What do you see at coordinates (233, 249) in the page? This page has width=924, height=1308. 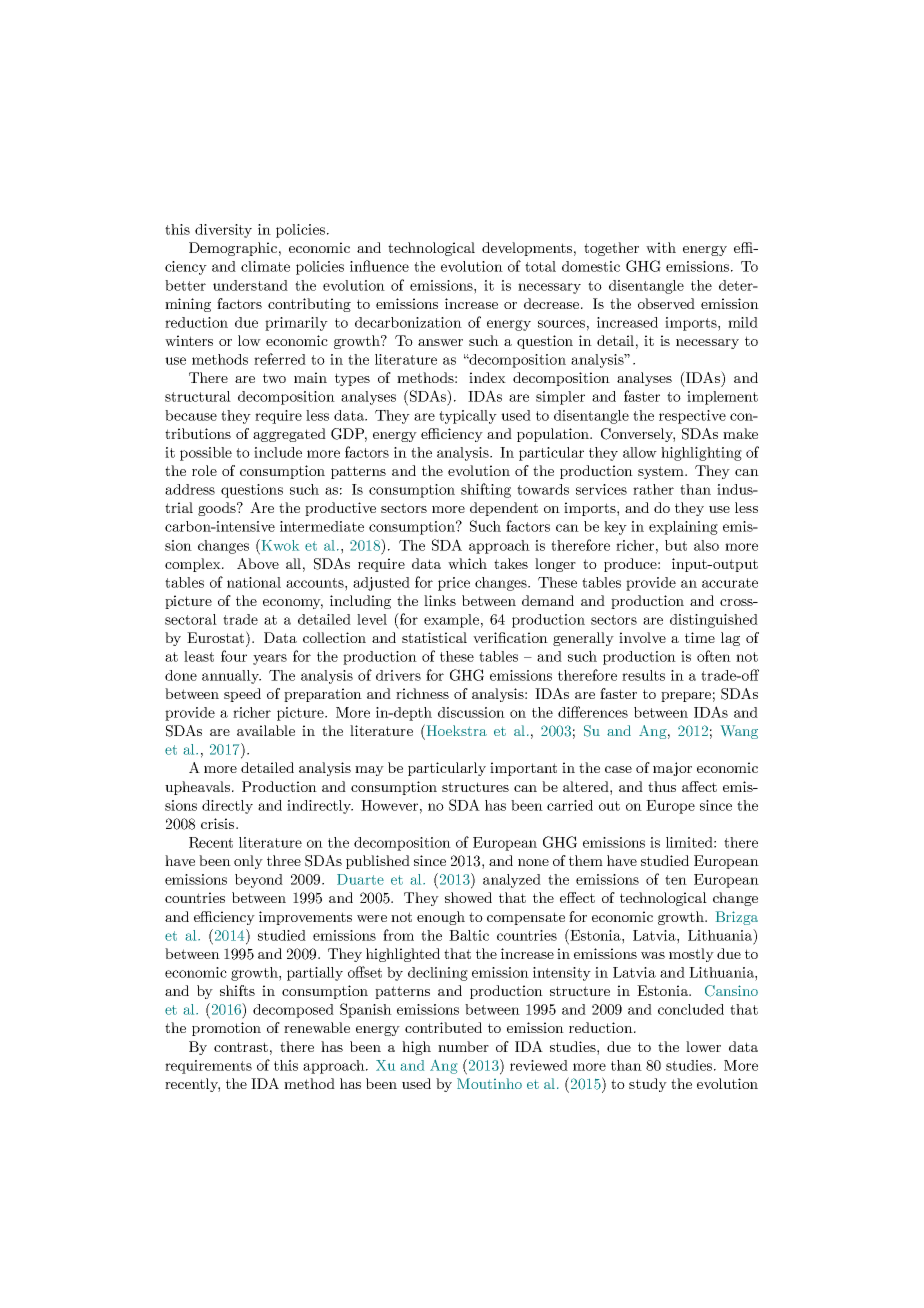 I see `Demographic` at bounding box center [233, 249].
